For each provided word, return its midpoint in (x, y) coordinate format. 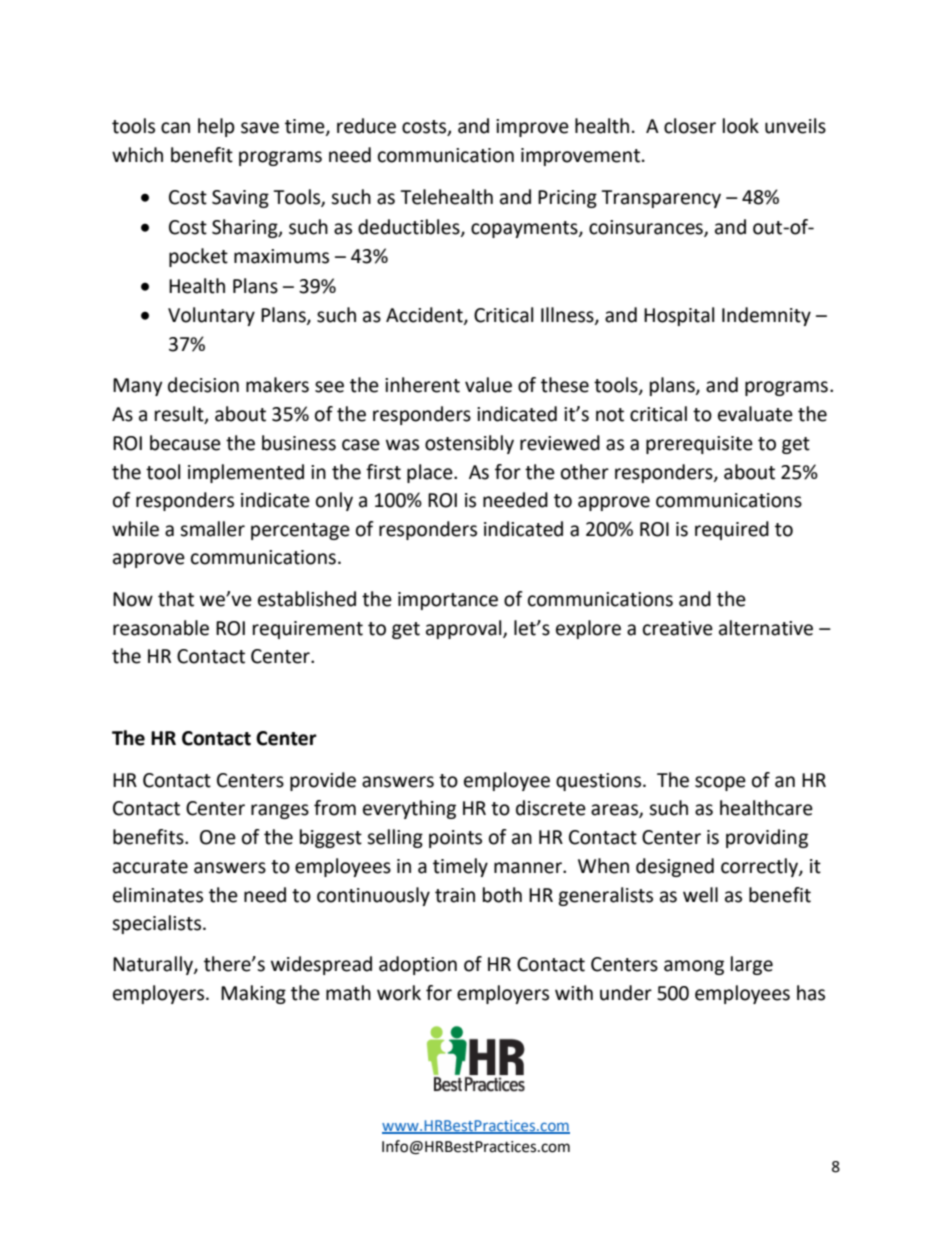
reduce (366, 126)
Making (253, 994)
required (732, 530)
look (741, 126)
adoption (418, 965)
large (752, 965)
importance (448, 601)
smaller (212, 529)
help (216, 127)
